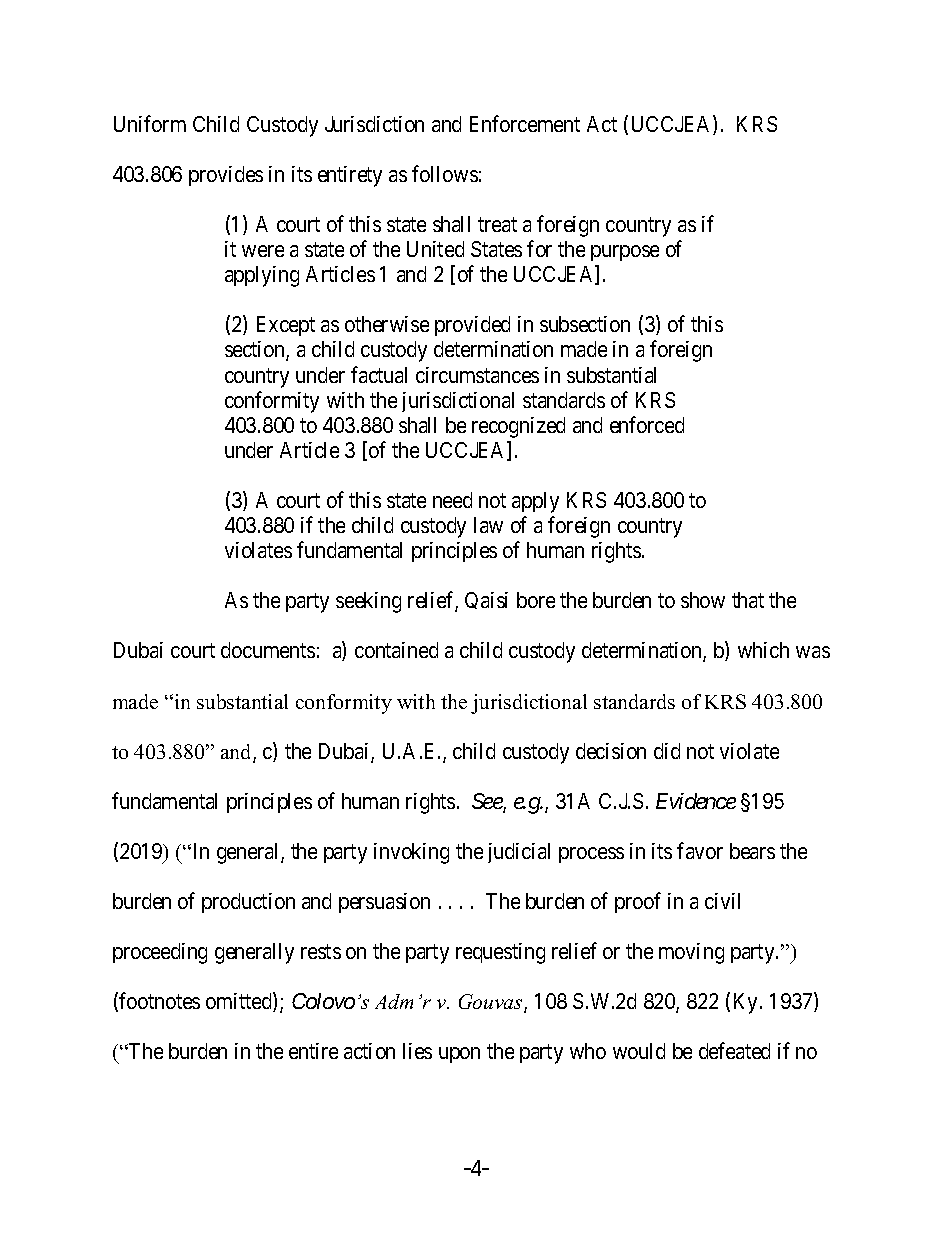 The width and height of the page is (952, 1233). What do you see at coordinates (445, 173) in the page?
I see `follows` at bounding box center [445, 173].
